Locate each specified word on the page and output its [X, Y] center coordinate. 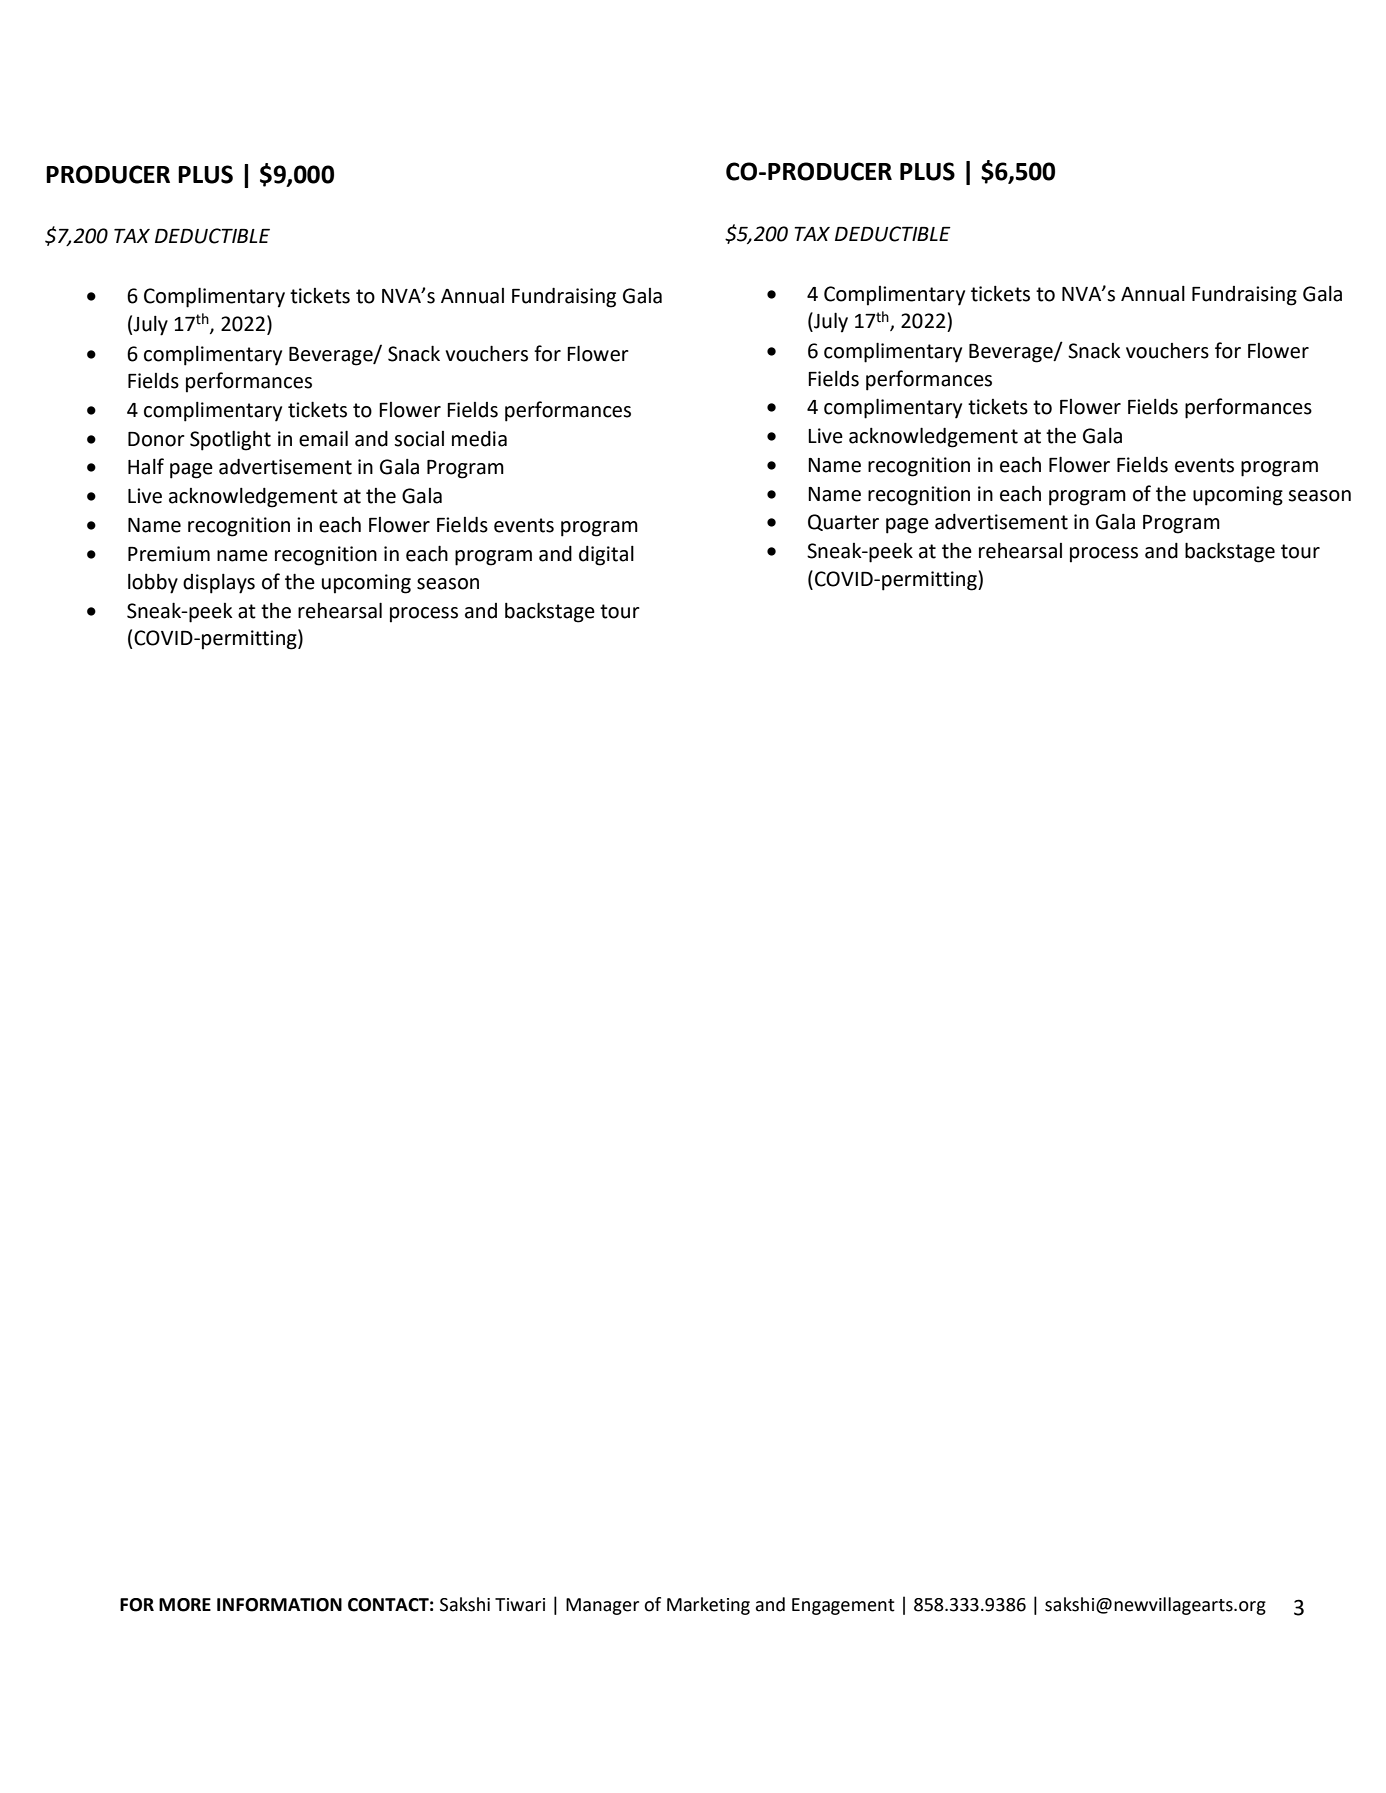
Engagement [843, 1606]
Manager [602, 1606]
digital [606, 556]
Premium [169, 554]
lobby [153, 584]
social [419, 439]
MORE [185, 1605]
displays [219, 584]
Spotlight [230, 440]
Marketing [708, 1606]
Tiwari [520, 1605]
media [479, 439]
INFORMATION [279, 1605]
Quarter [843, 522]
